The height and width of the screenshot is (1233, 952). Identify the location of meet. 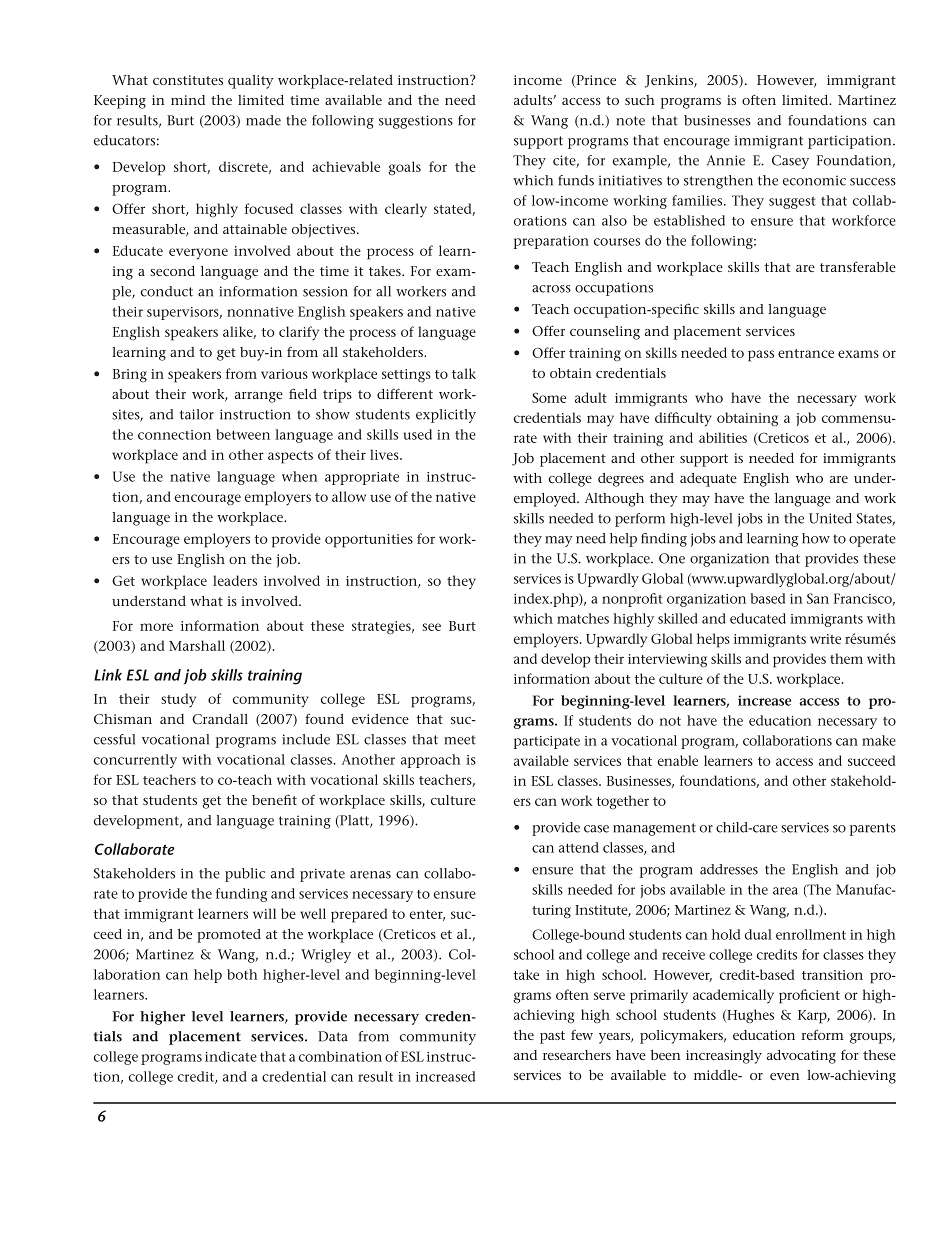
(460, 740).
